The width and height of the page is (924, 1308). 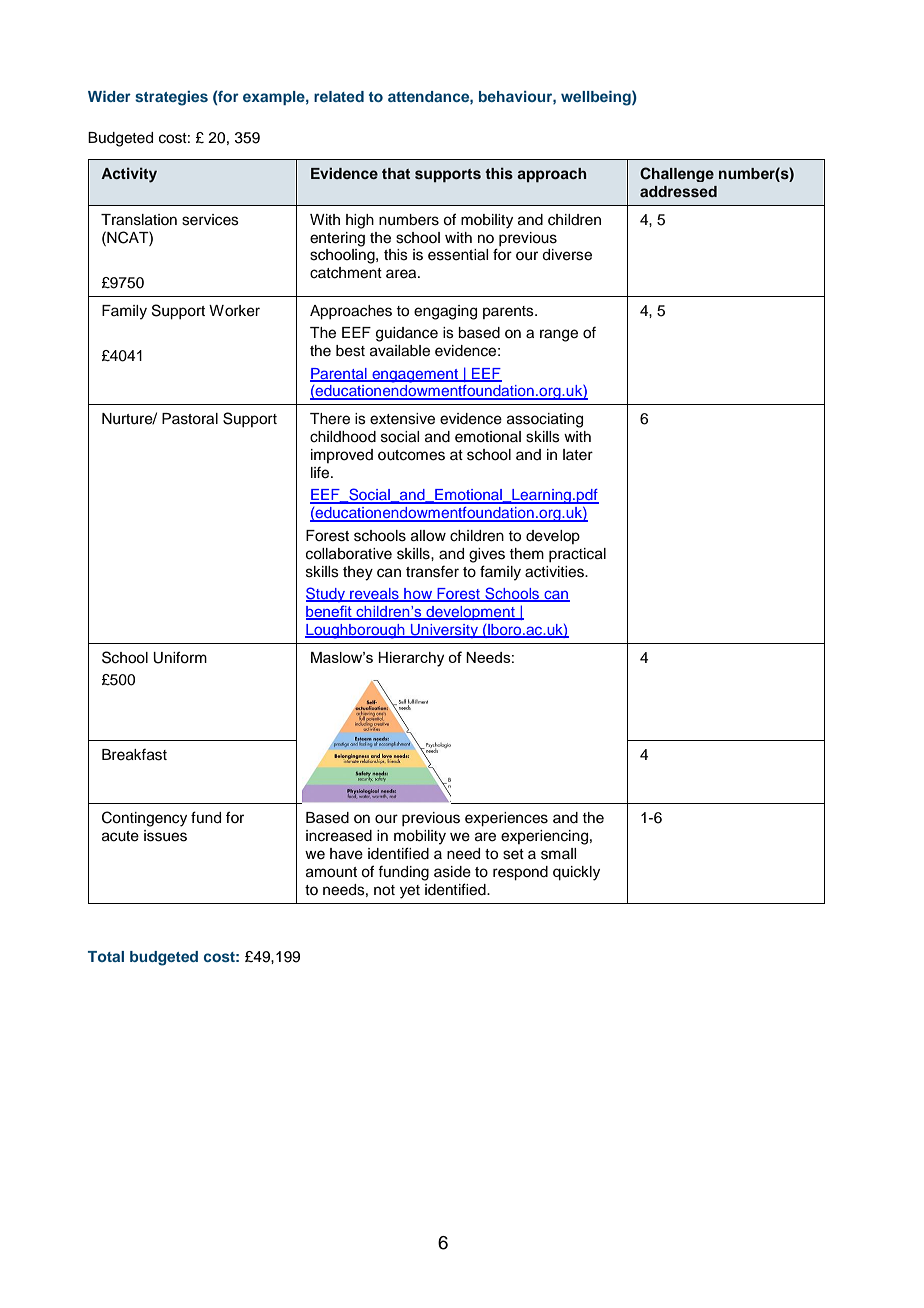 I want to click on allow, so click(x=428, y=536).
